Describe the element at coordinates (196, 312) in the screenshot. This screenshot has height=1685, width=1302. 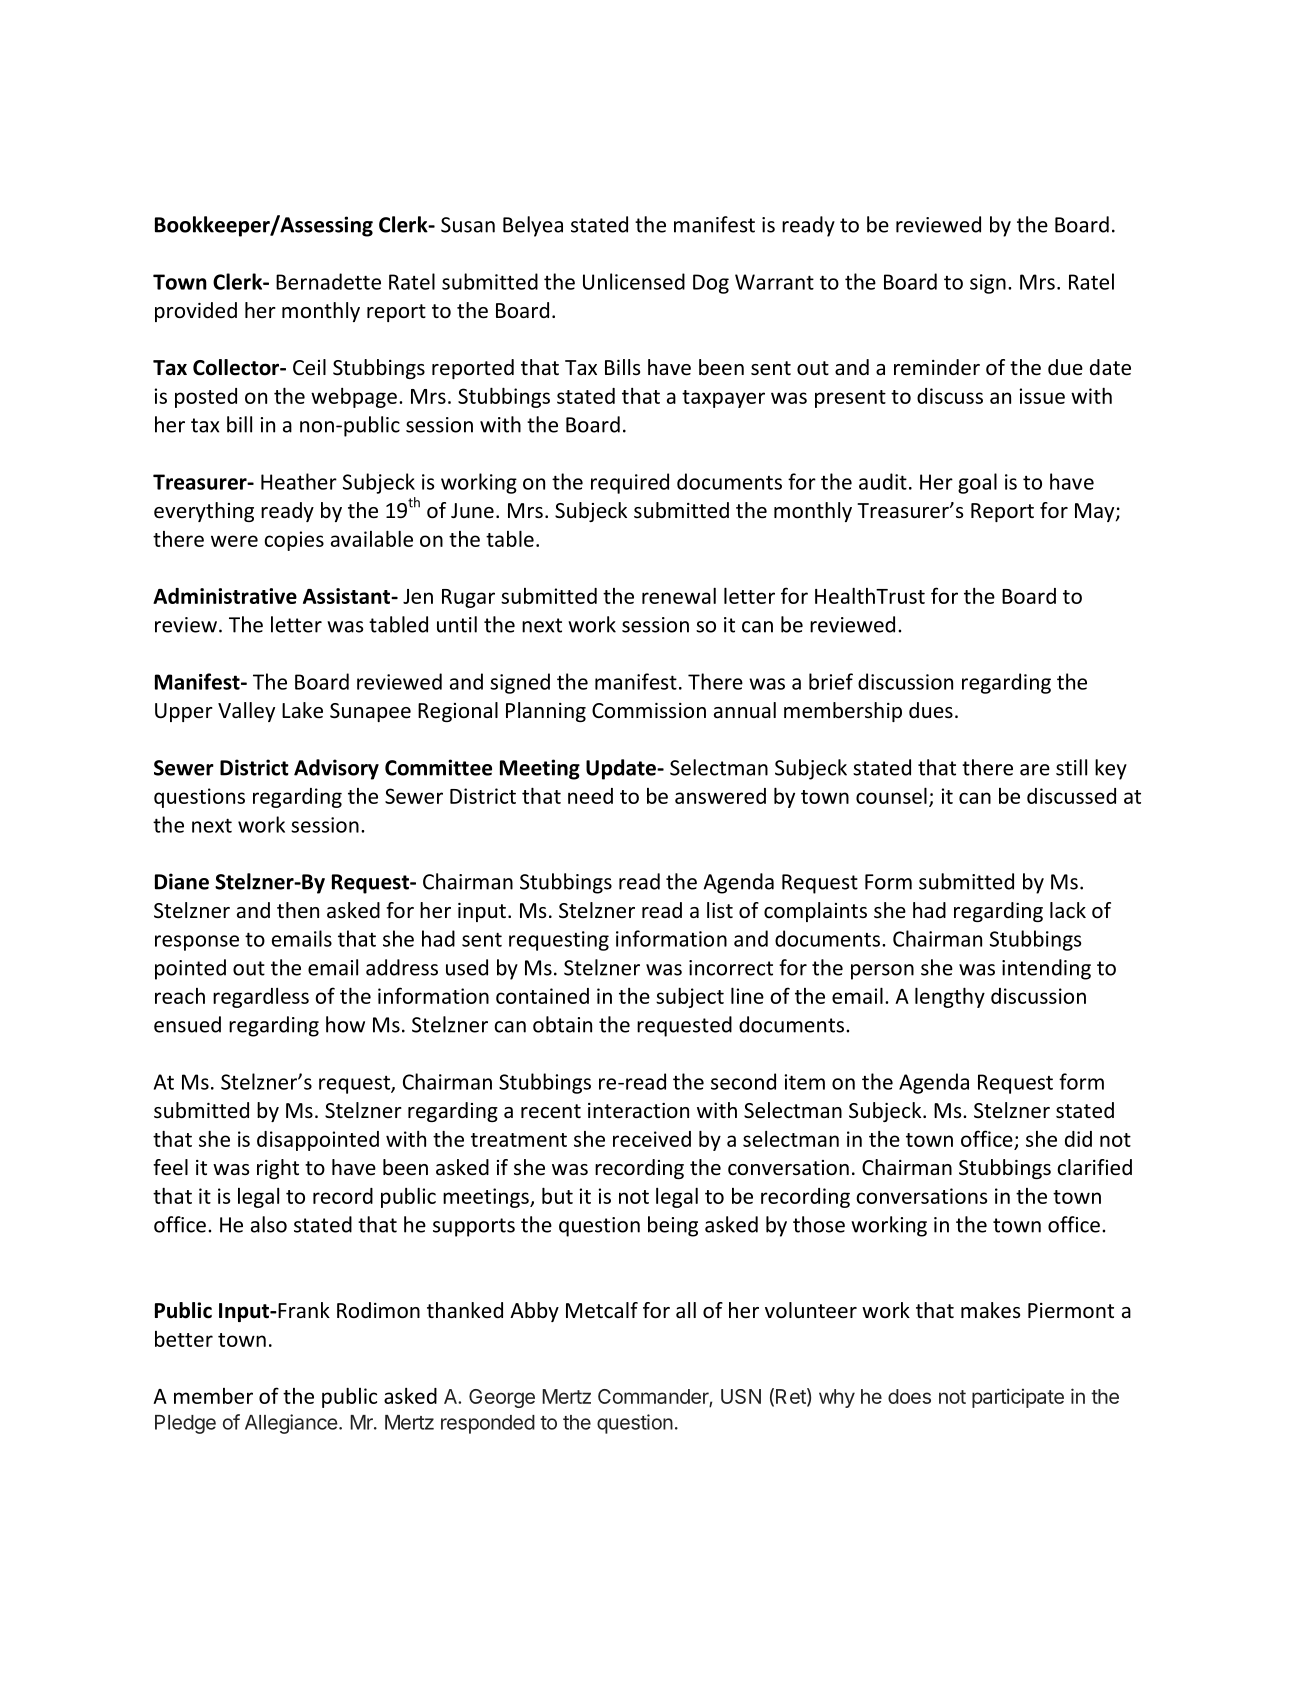
I see `provided` at that location.
